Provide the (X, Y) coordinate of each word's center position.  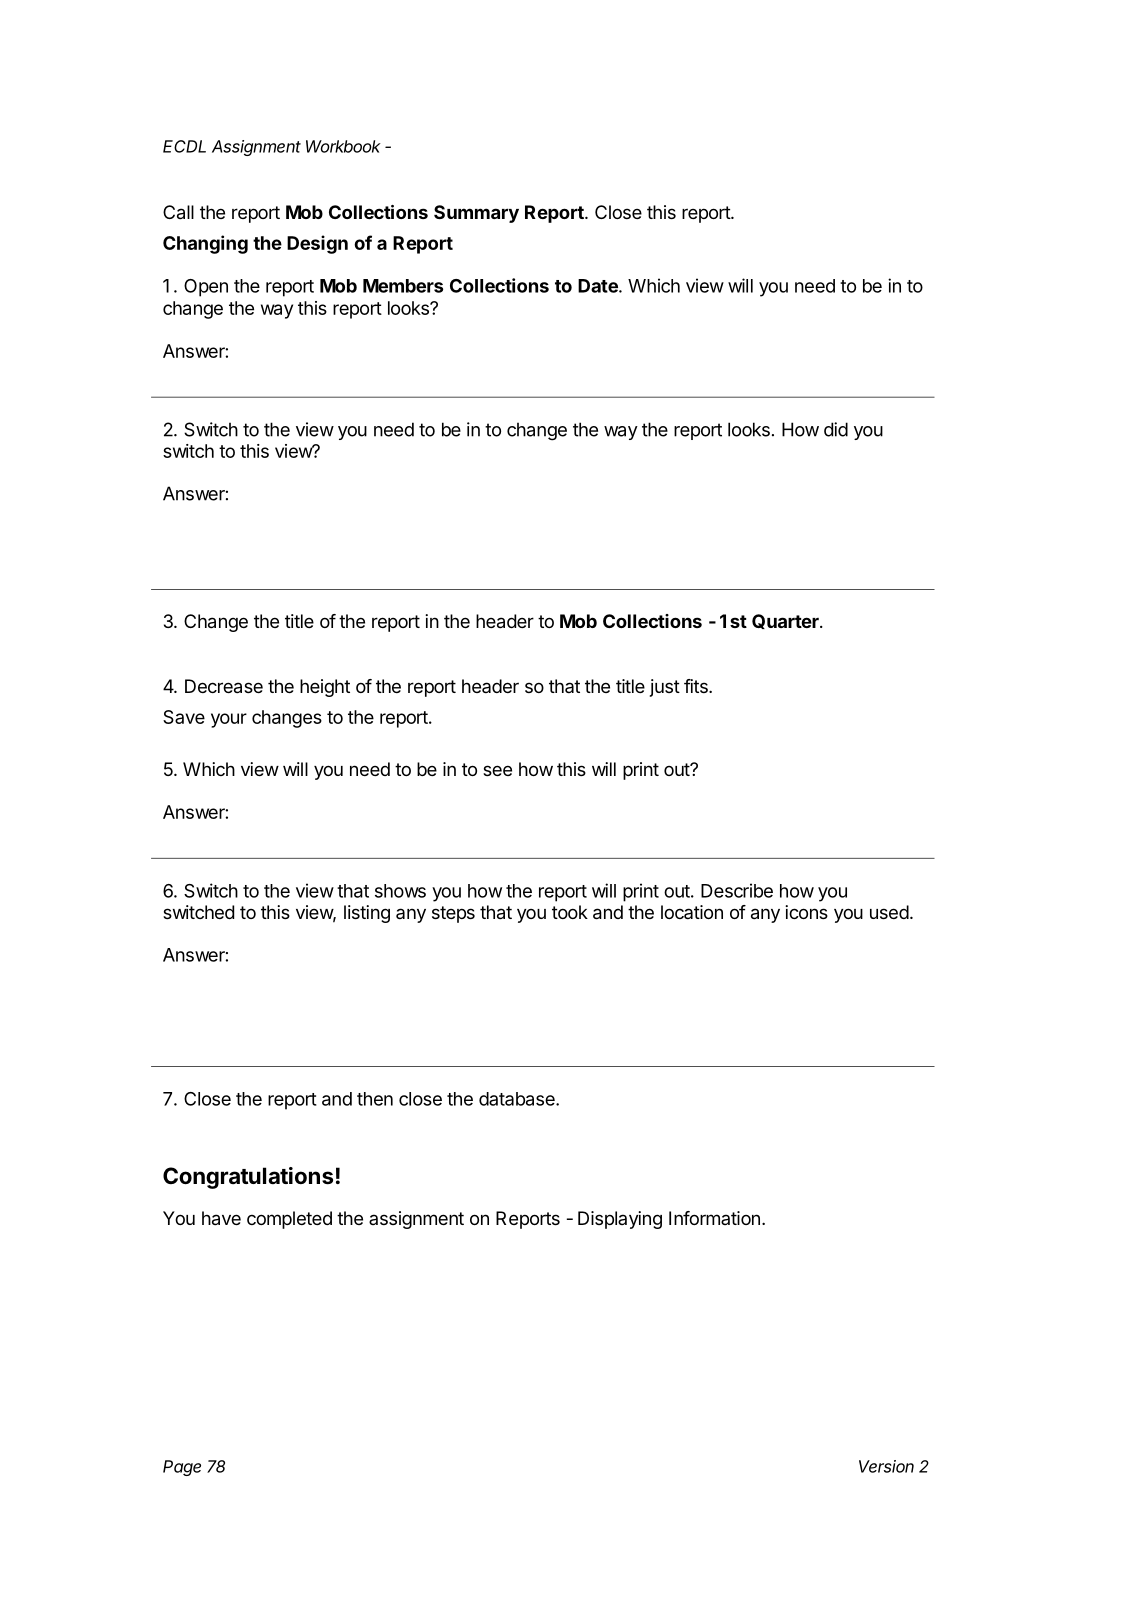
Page (182, 1468)
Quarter (786, 621)
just (665, 688)
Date (599, 286)
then (375, 1099)
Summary (476, 214)
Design (317, 244)
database (518, 1099)
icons (806, 912)
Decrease (224, 686)
